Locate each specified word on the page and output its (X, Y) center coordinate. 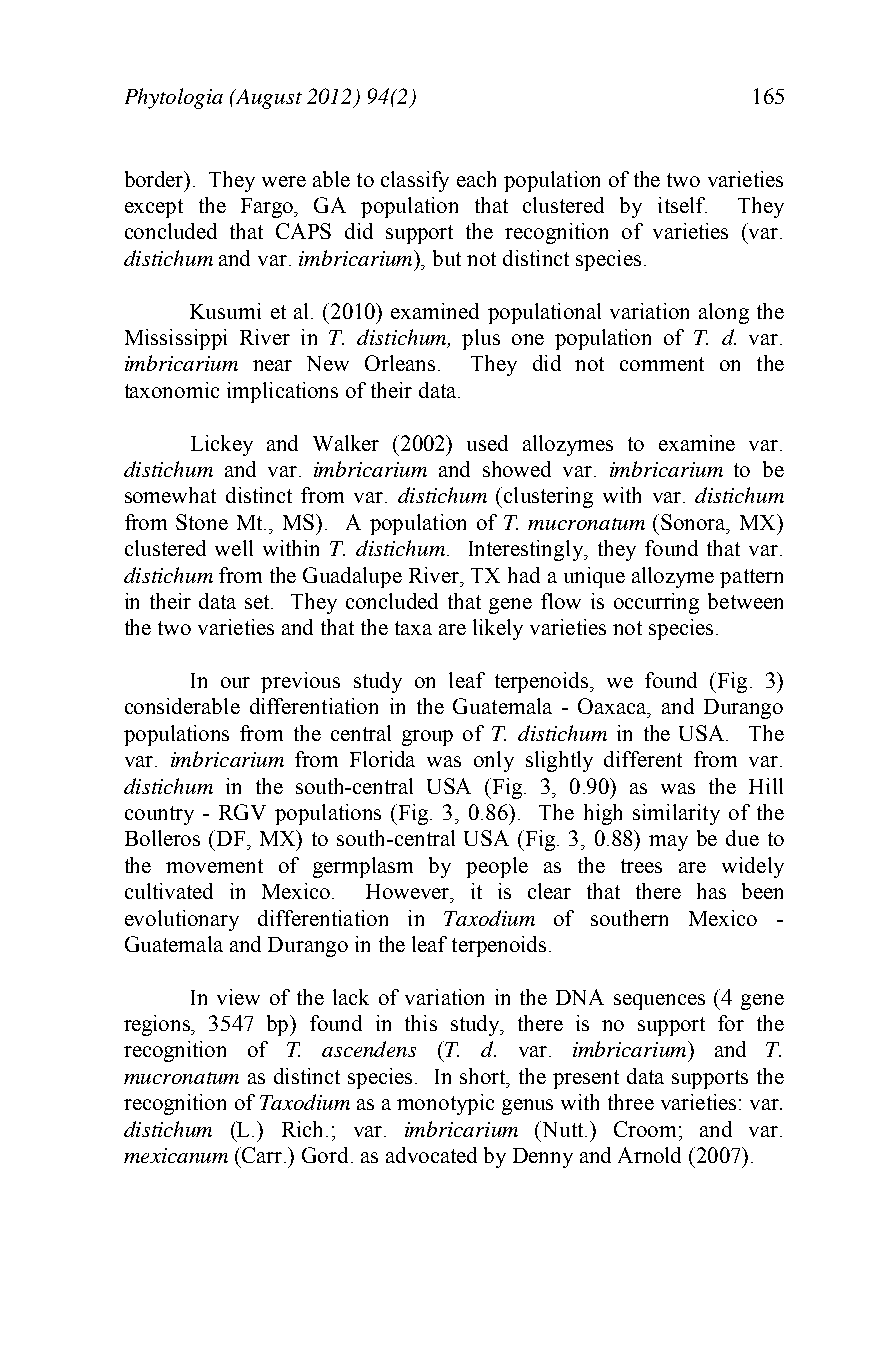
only (494, 761)
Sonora (694, 522)
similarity (676, 814)
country (159, 815)
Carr (262, 1155)
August (268, 99)
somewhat (170, 495)
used (487, 443)
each (476, 179)
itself (682, 205)
